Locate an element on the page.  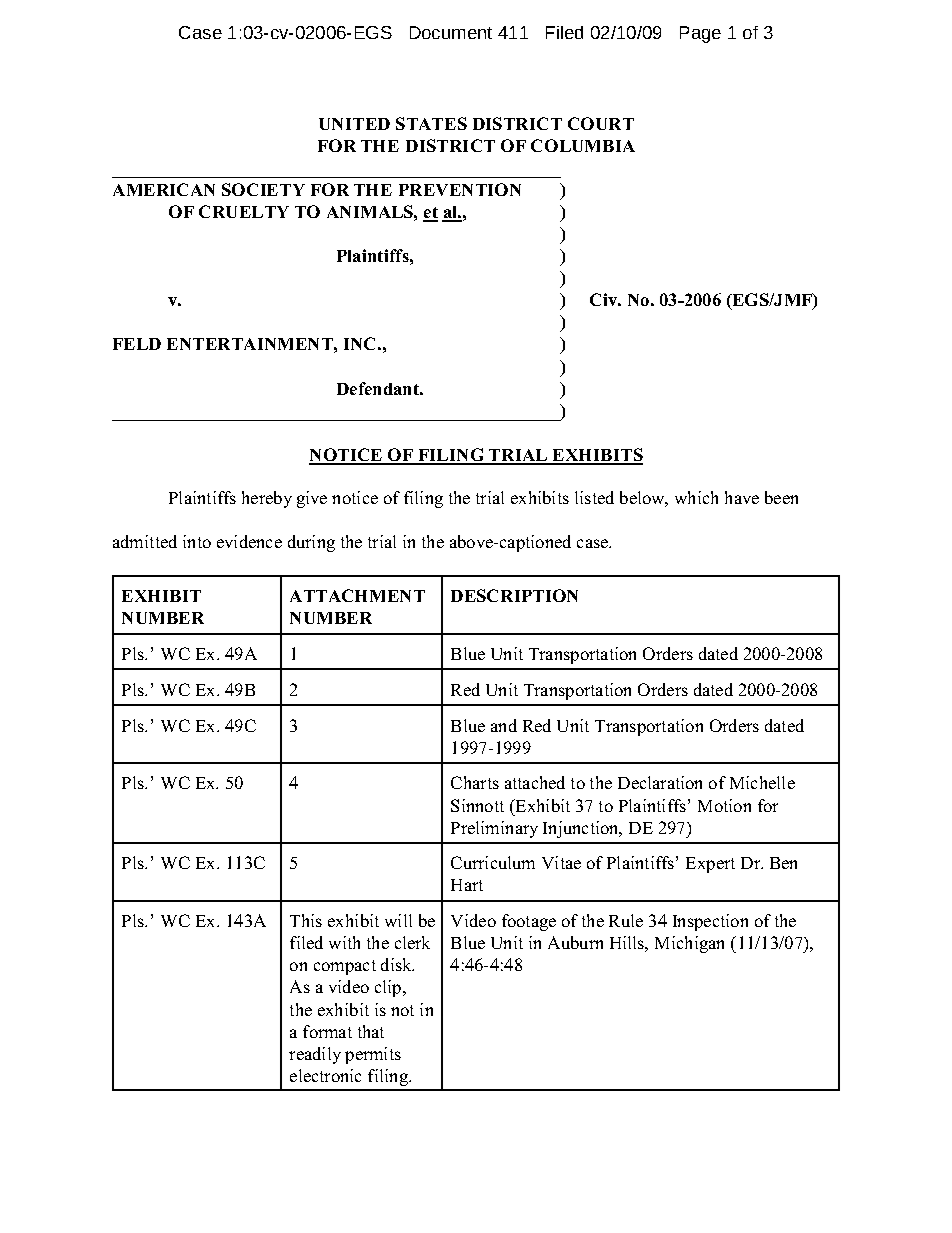
Document is located at coordinates (451, 32).
